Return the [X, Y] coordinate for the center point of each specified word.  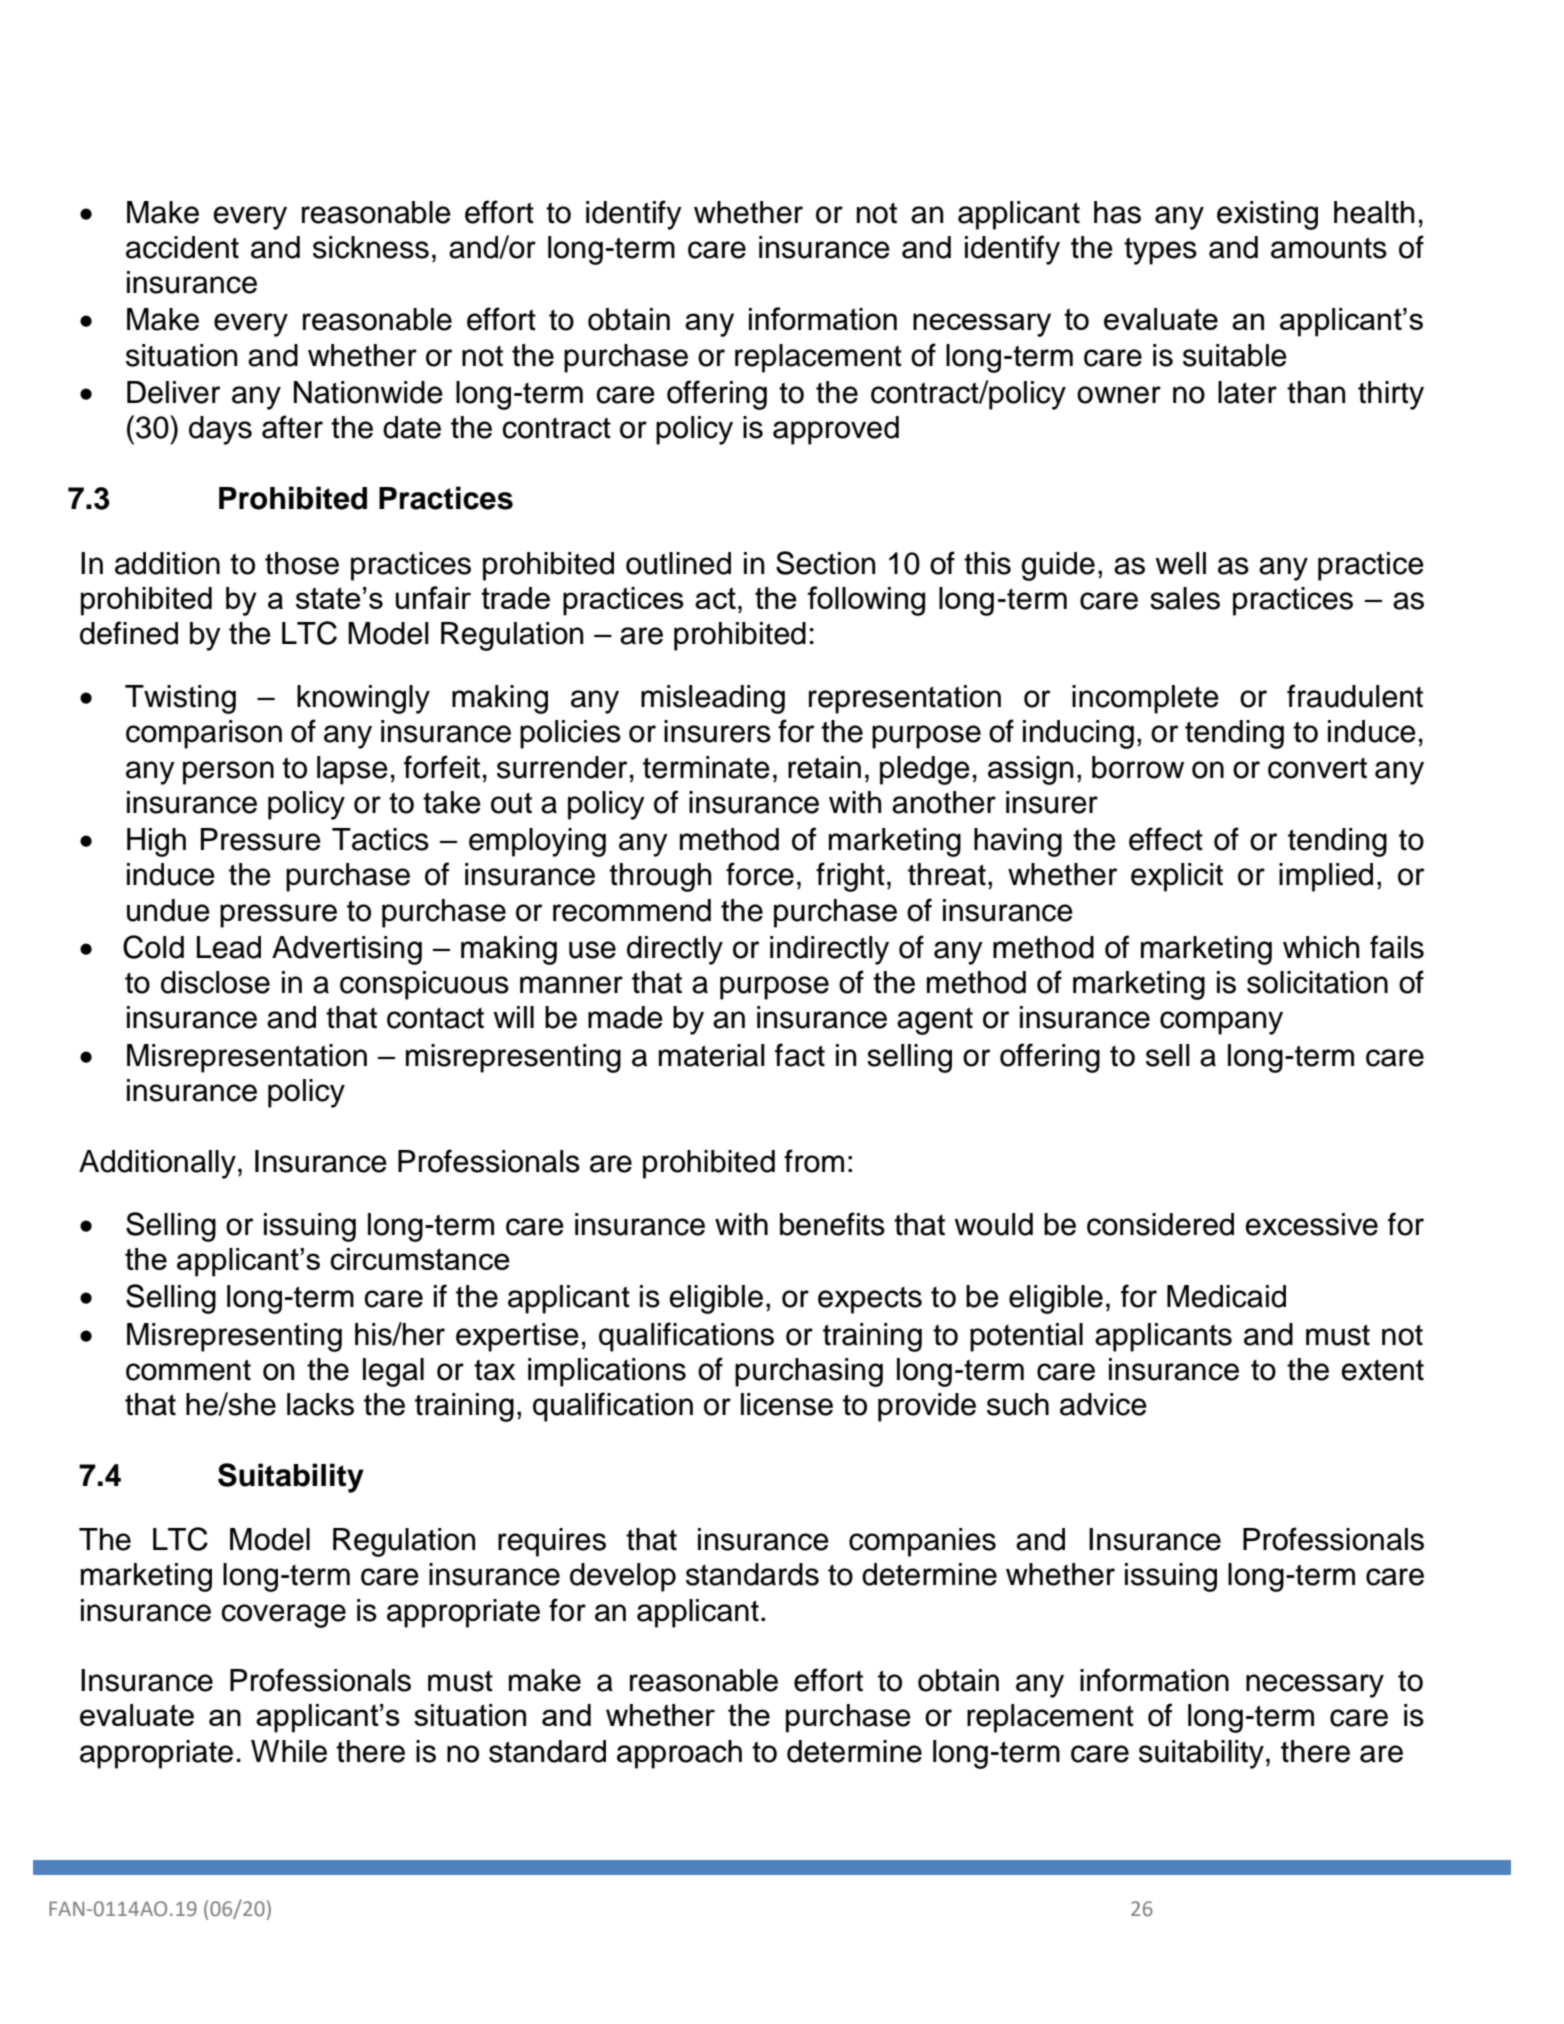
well [1180, 563]
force [760, 874]
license [787, 1404]
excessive [1311, 1224]
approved [836, 430]
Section [825, 563]
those [302, 563]
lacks [320, 1404]
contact [435, 1018]
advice [1103, 1404]
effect [1166, 839]
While [289, 1751]
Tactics [380, 839]
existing [1267, 215]
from [814, 1161]
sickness [371, 247]
